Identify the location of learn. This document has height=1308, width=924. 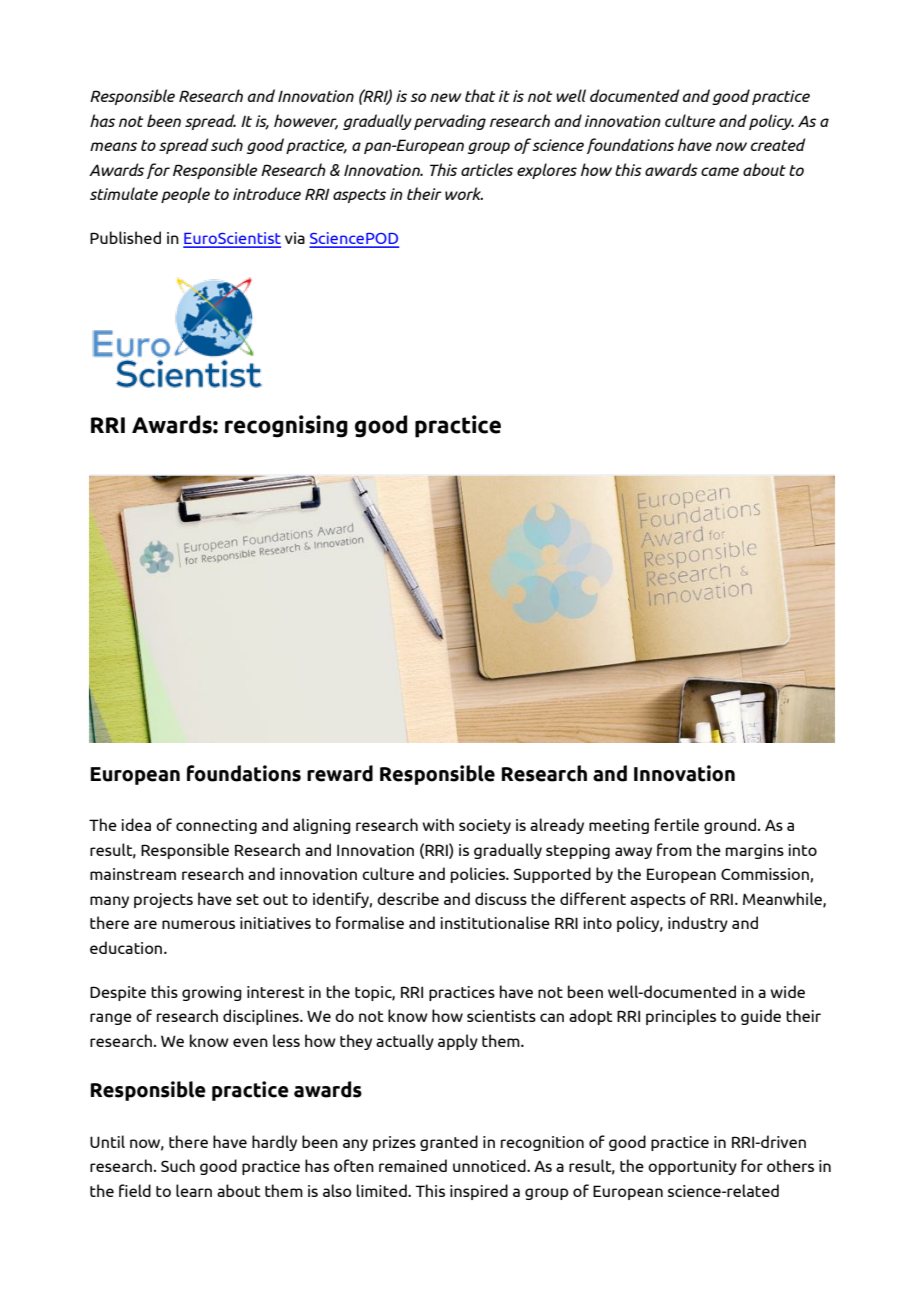
(194, 1190).
